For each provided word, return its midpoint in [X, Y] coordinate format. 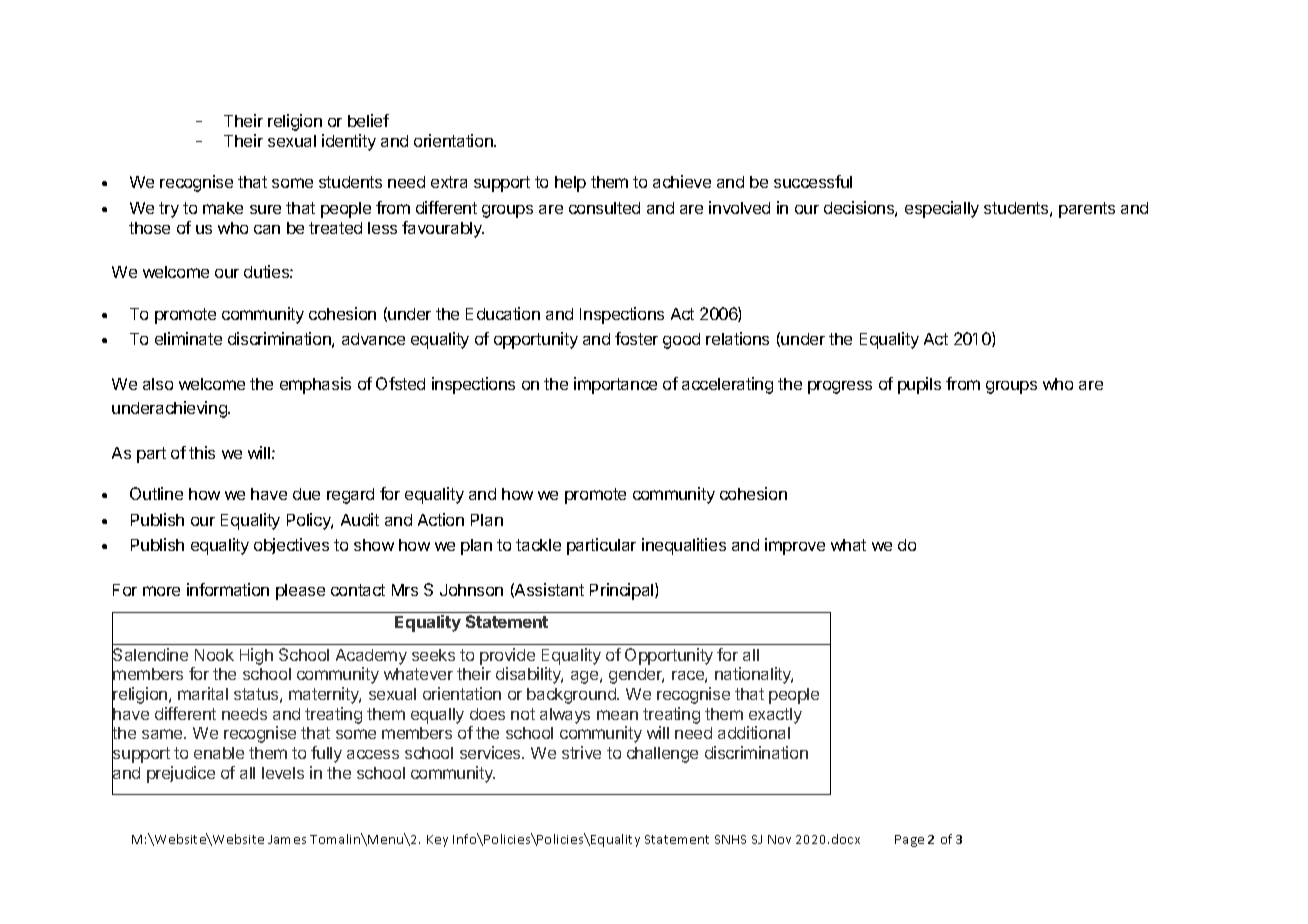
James [287, 839]
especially [942, 209]
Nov [779, 839]
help [570, 184]
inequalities [684, 546]
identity [349, 142]
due [306, 494]
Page [909, 841]
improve [795, 546]
